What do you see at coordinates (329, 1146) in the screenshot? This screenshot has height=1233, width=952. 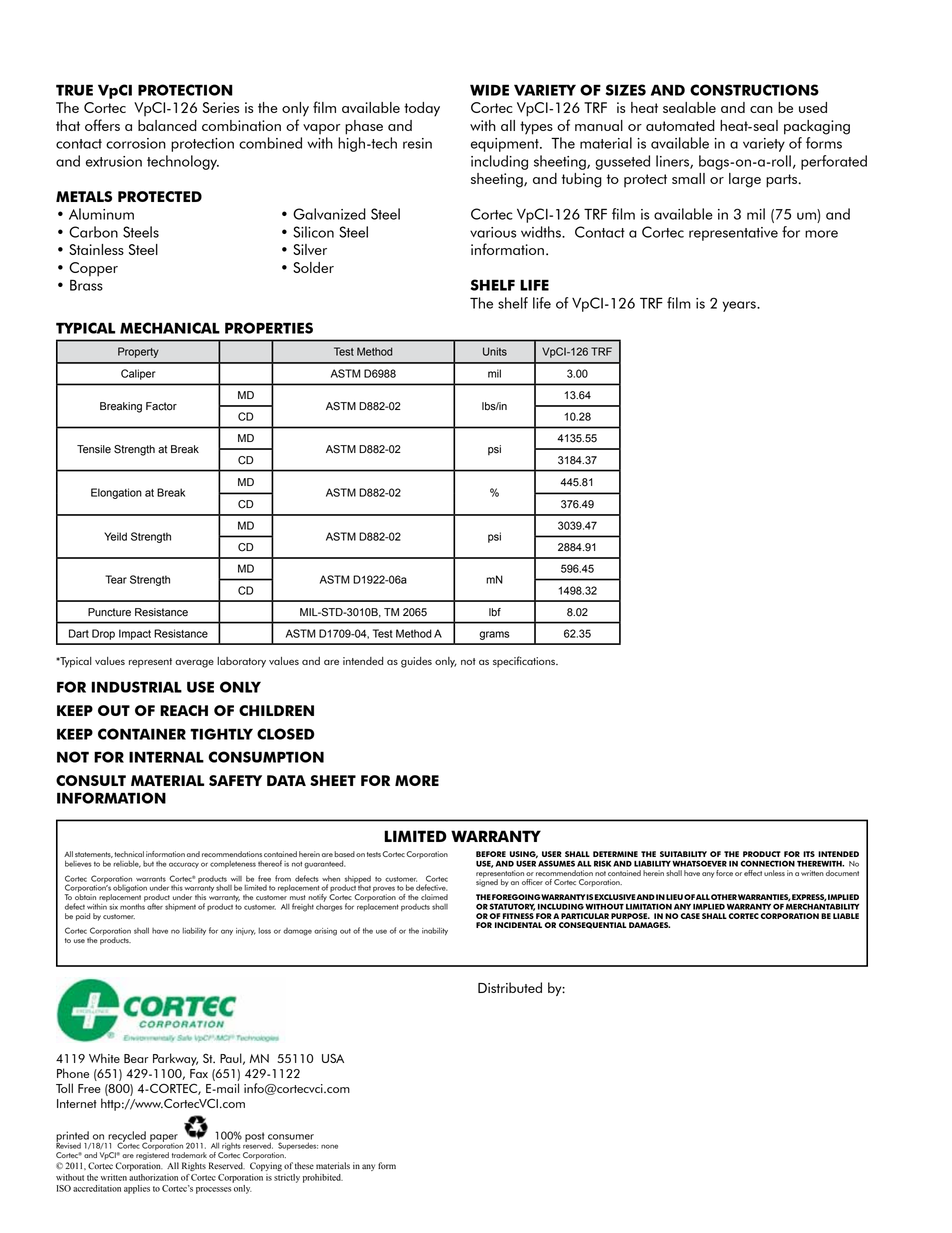 I see `none` at bounding box center [329, 1146].
